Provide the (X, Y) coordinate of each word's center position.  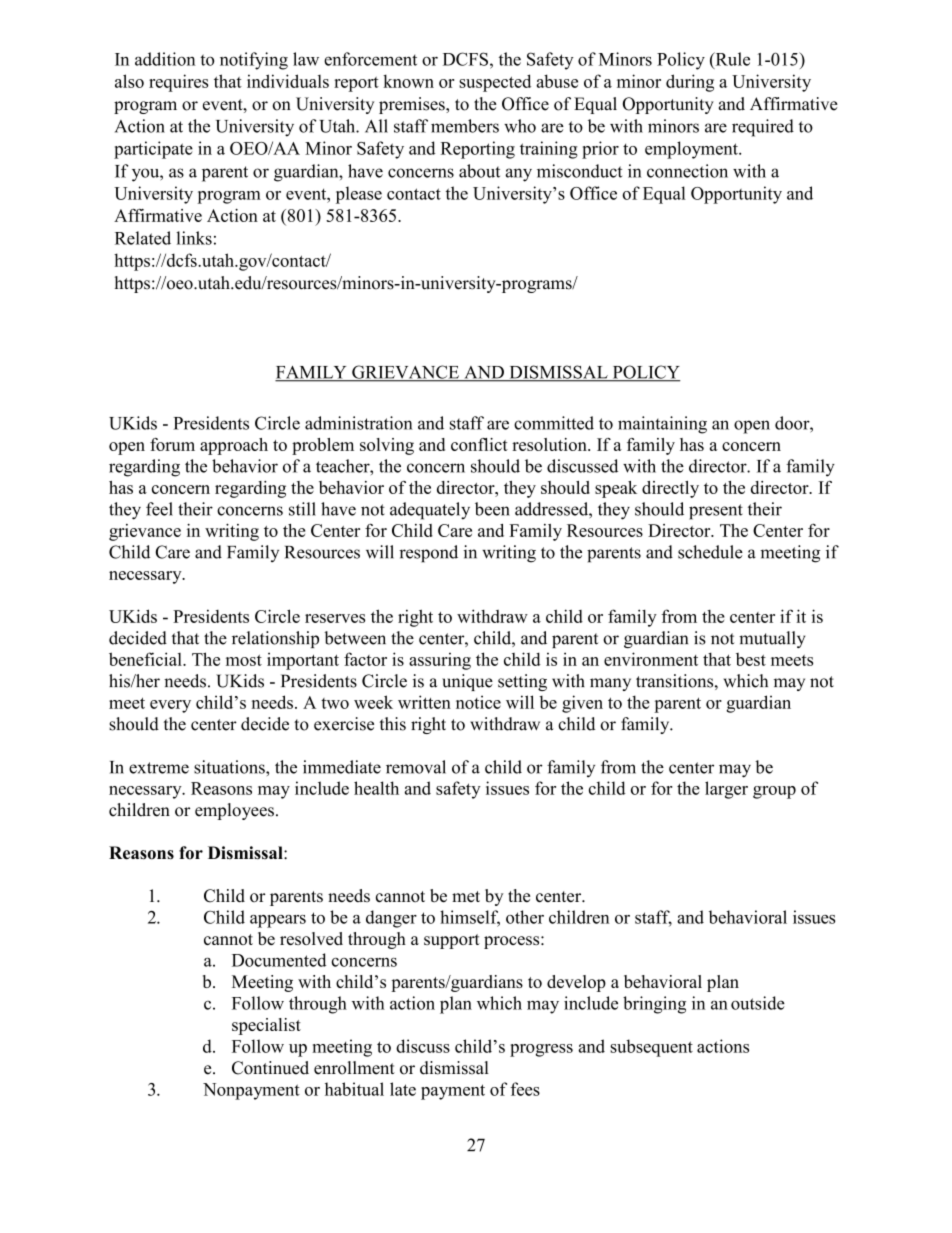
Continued (270, 1068)
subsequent (651, 1048)
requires (178, 83)
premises (413, 105)
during (690, 83)
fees (525, 1089)
